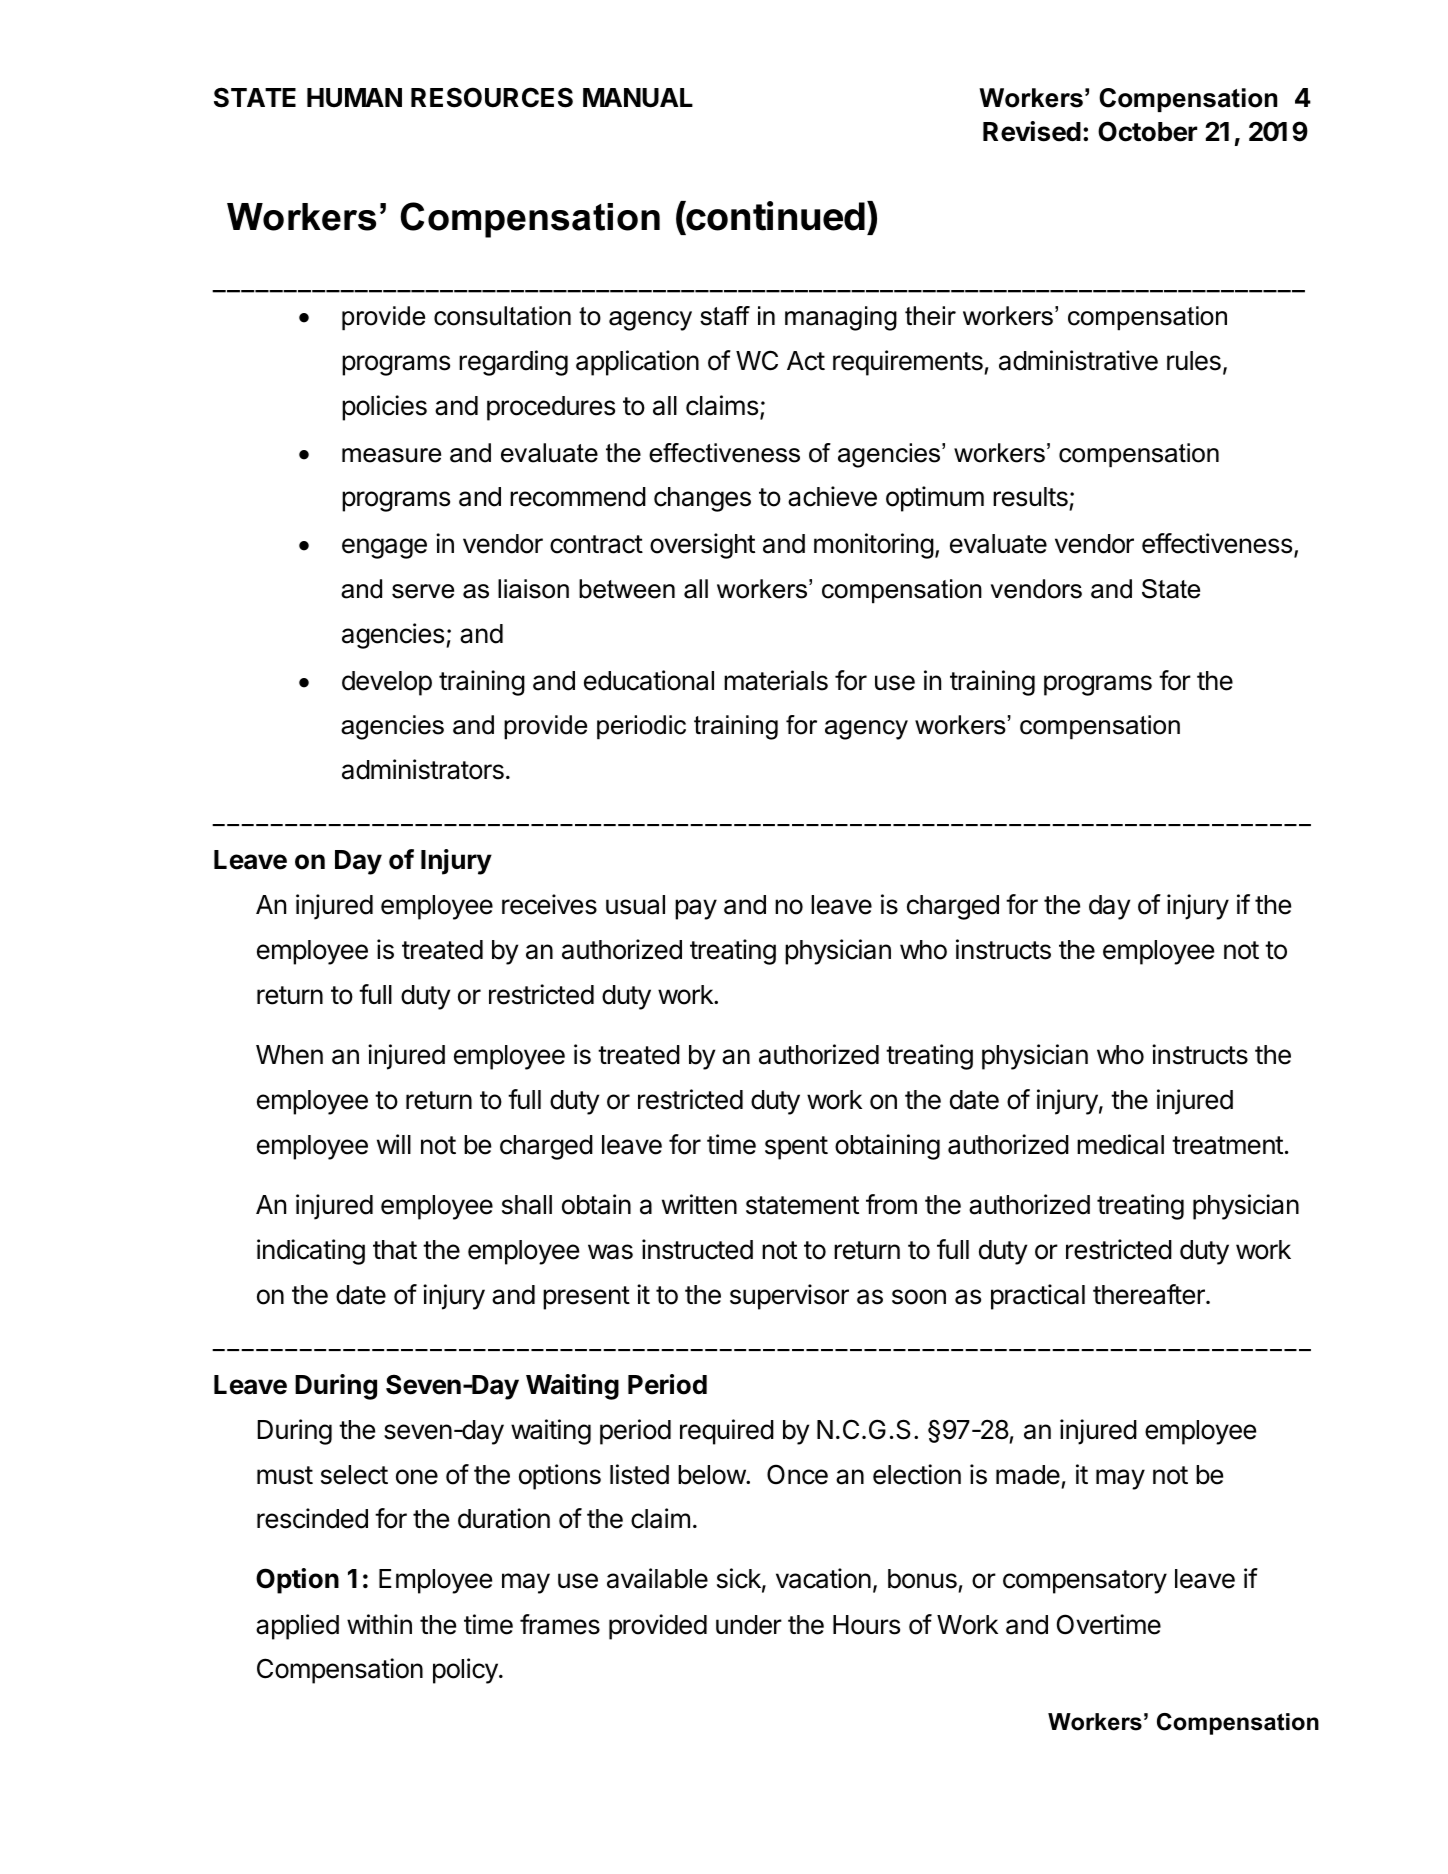 The height and width of the page is (1874, 1448). I want to click on HUMAN, so click(354, 98).
